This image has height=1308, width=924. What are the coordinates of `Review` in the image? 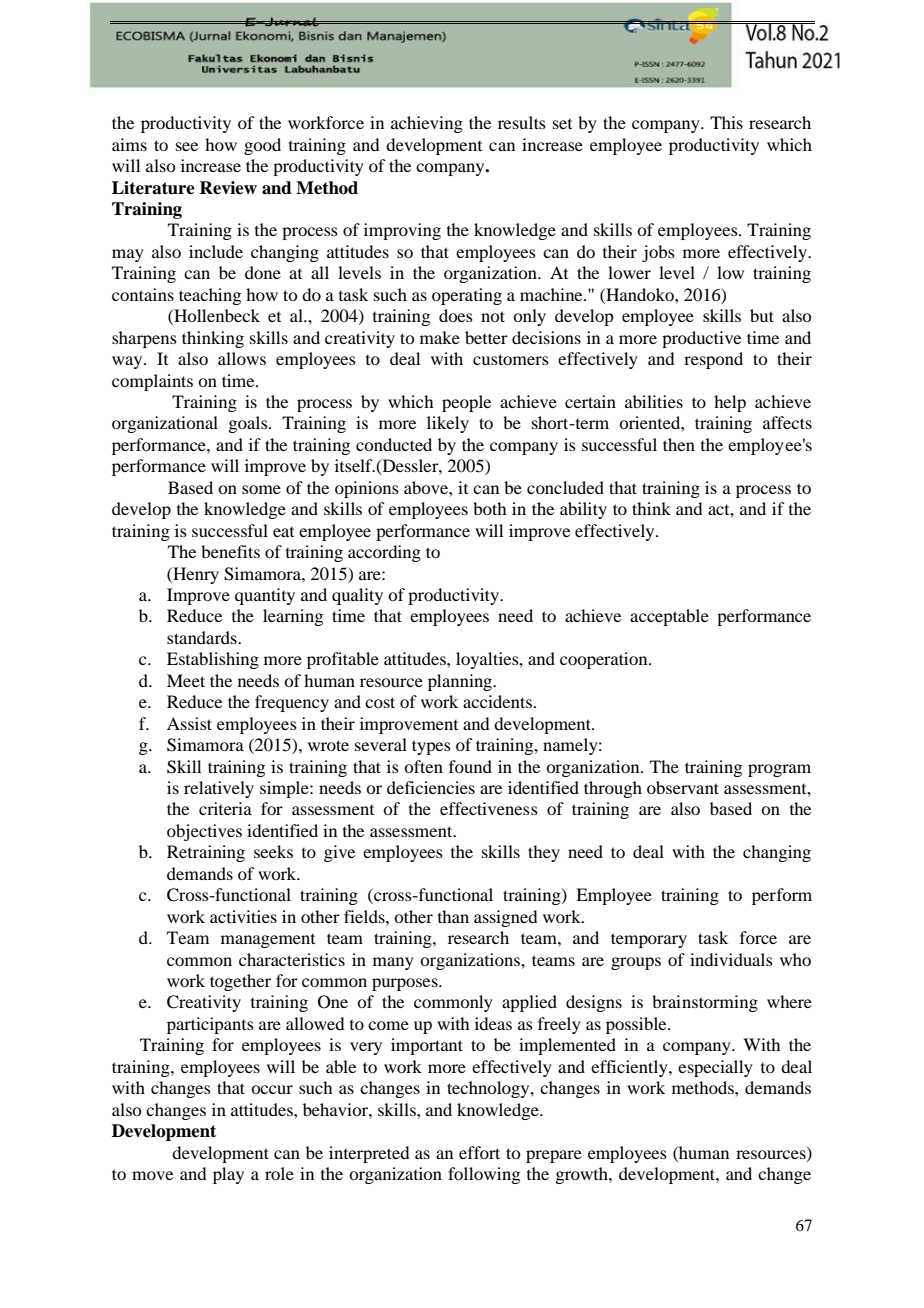 It's located at (228, 188).
